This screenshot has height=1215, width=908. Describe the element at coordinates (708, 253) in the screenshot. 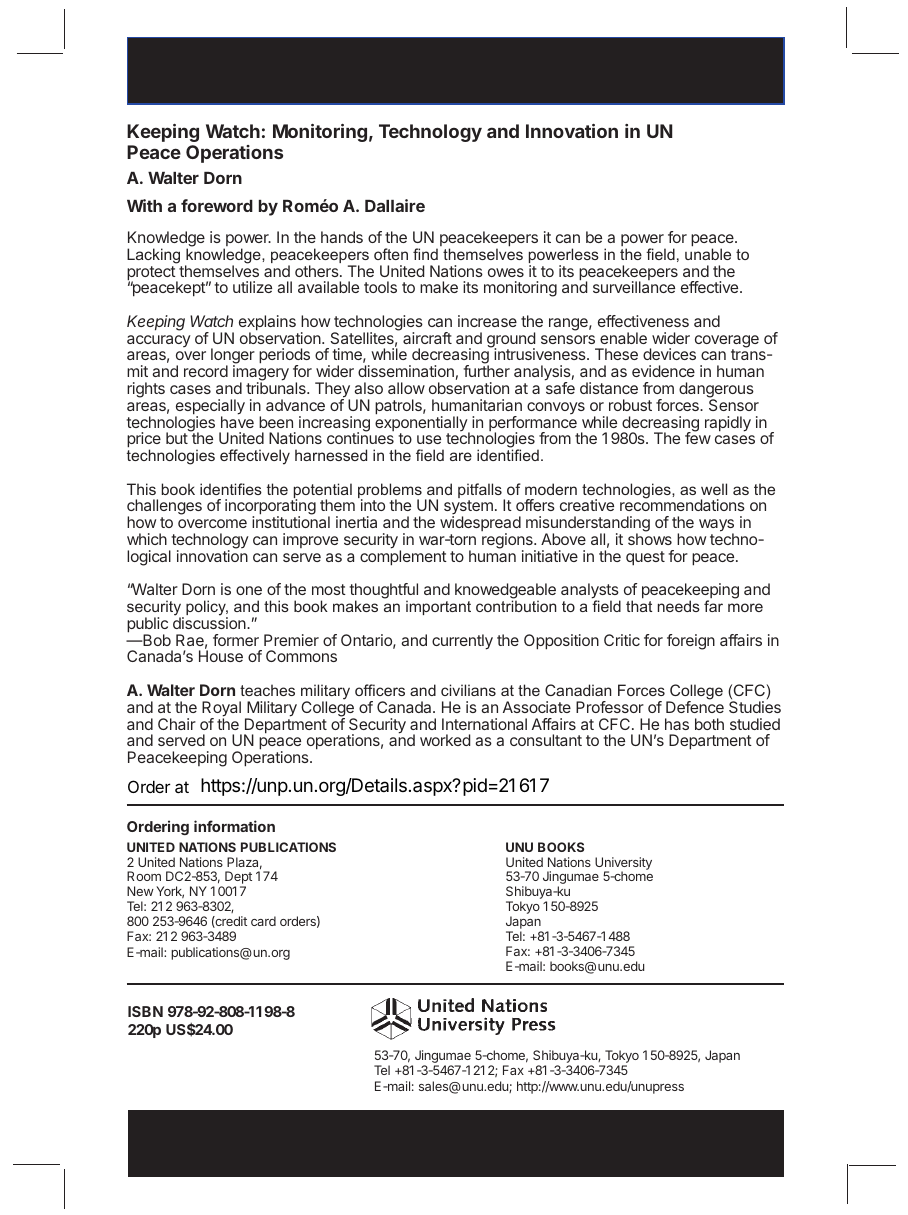

I see `unable` at that location.
